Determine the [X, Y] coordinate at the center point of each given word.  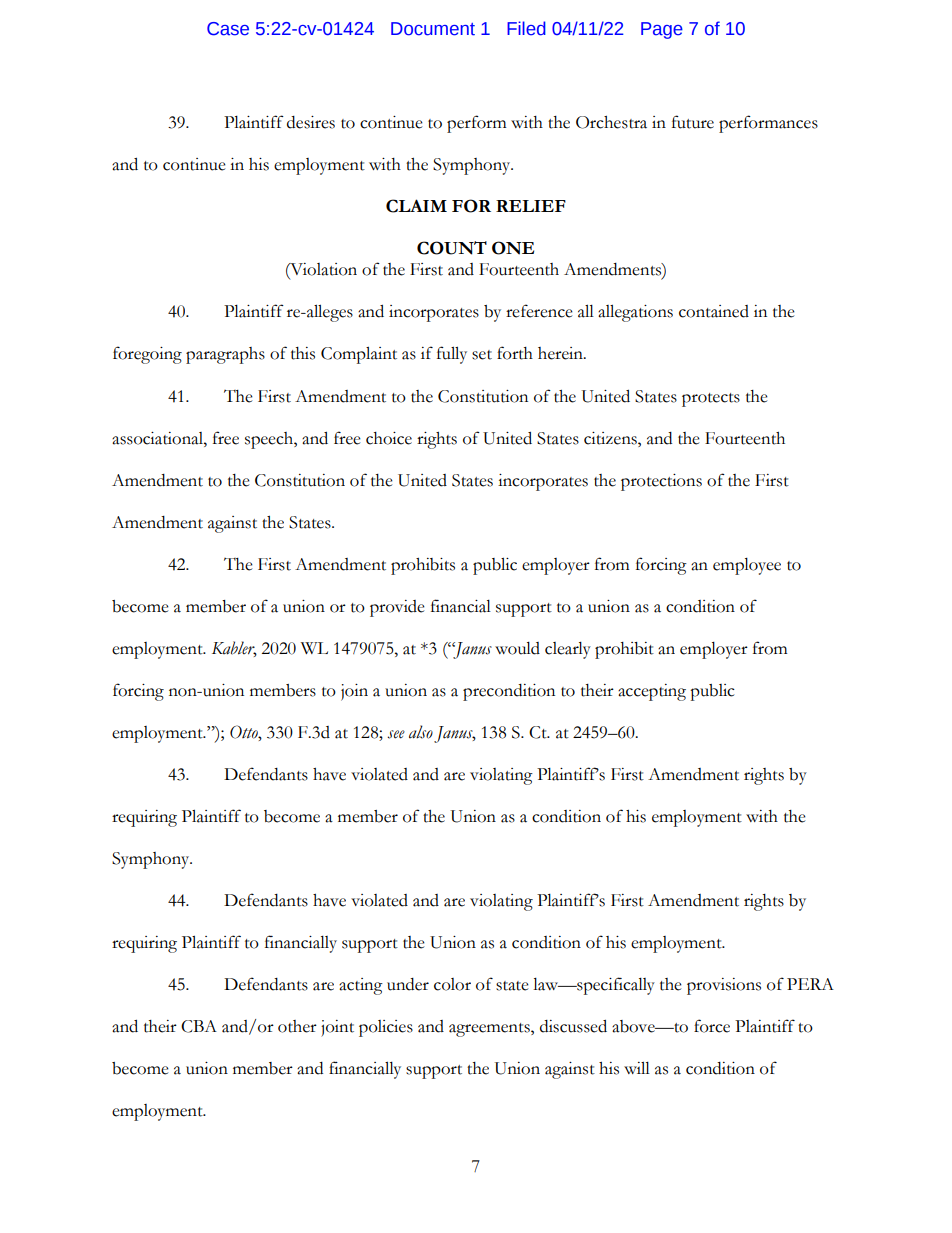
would [517, 648]
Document [433, 29]
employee [747, 566]
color [452, 984]
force [712, 1026]
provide [397, 608]
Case [228, 29]
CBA [199, 1026]
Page [662, 30]
